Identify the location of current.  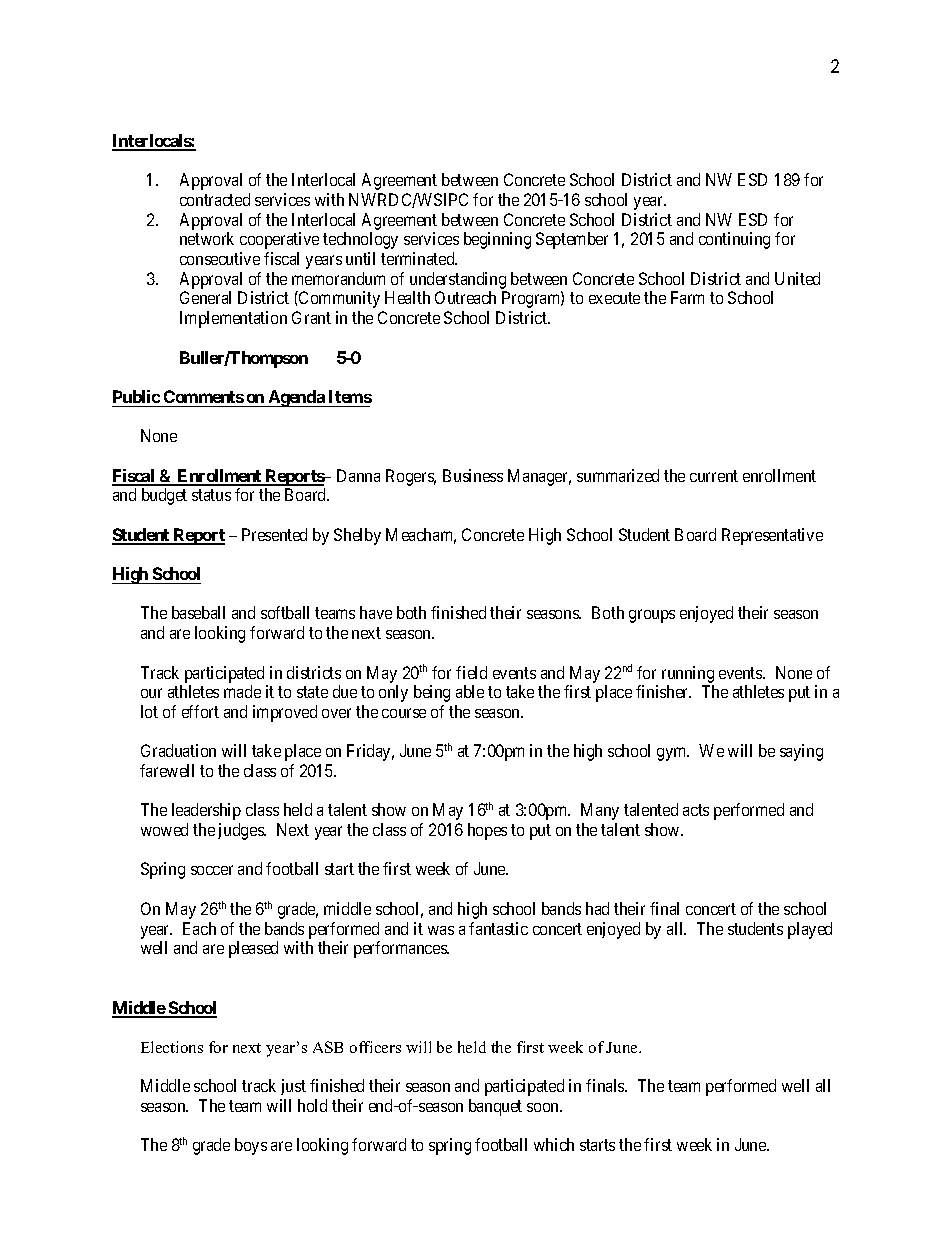
(714, 476).
